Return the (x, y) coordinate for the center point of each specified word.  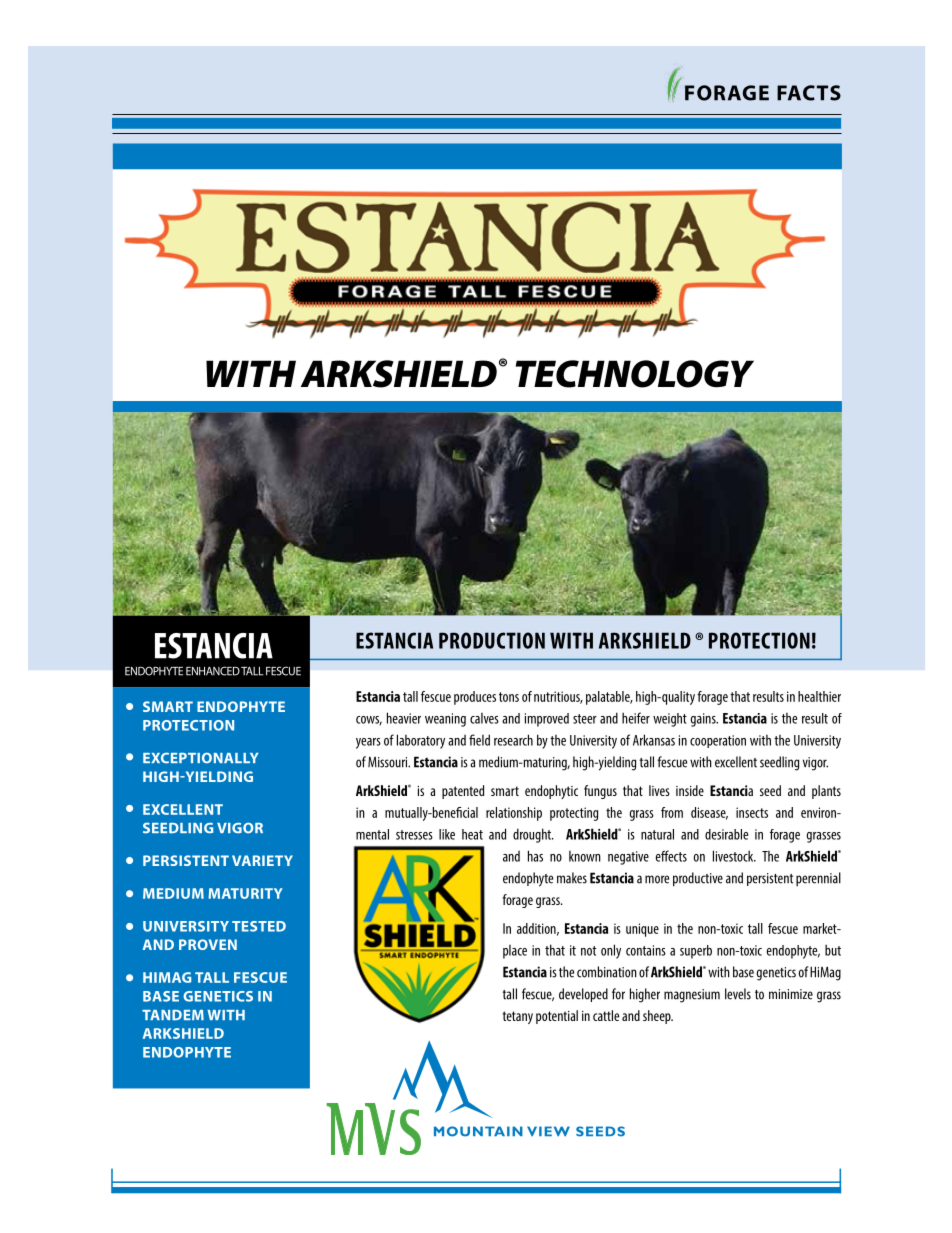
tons (509, 697)
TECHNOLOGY (635, 374)
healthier (819, 696)
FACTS (809, 93)
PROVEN (208, 944)
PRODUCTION (492, 640)
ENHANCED (213, 671)
